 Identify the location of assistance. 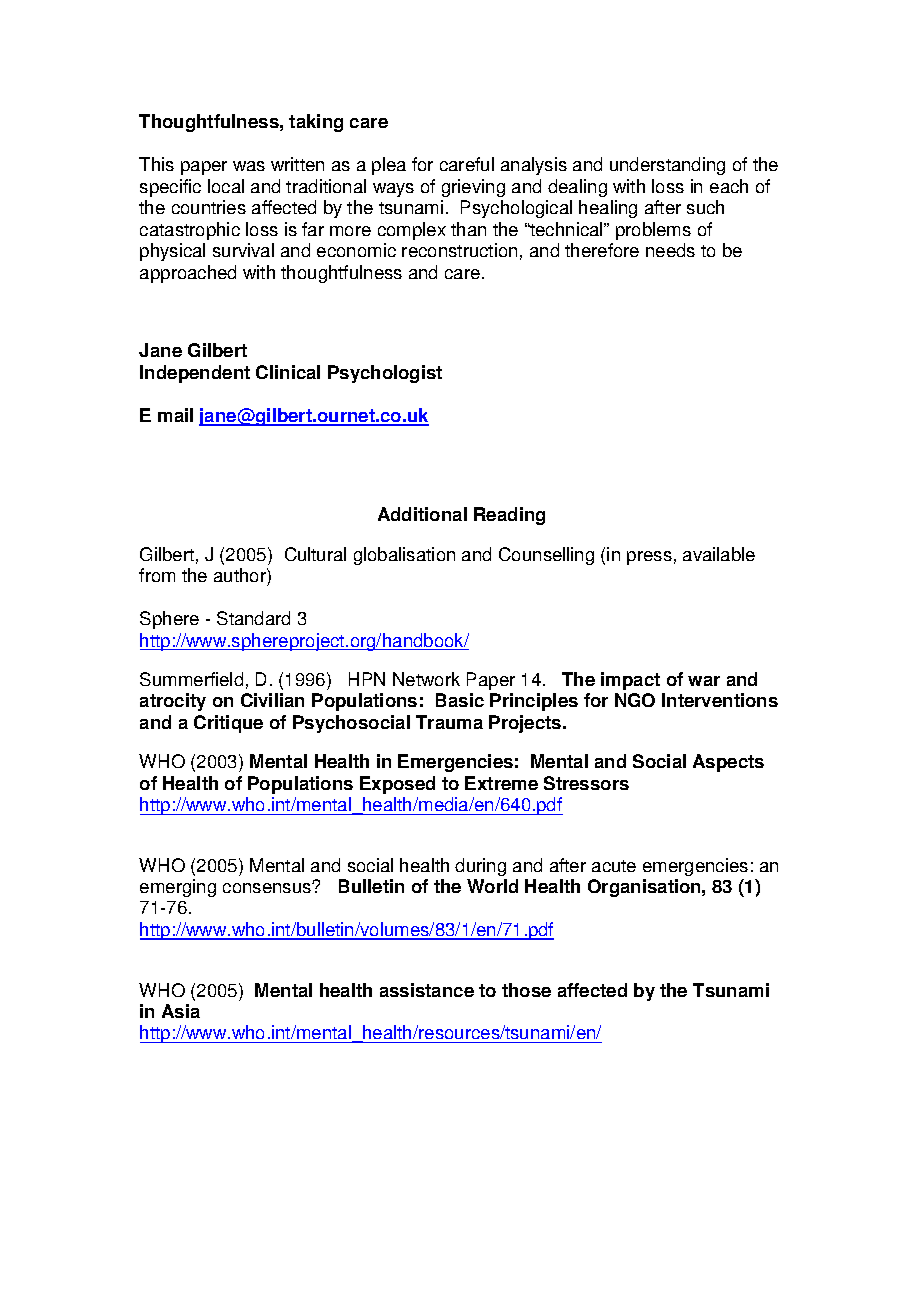
(427, 990).
